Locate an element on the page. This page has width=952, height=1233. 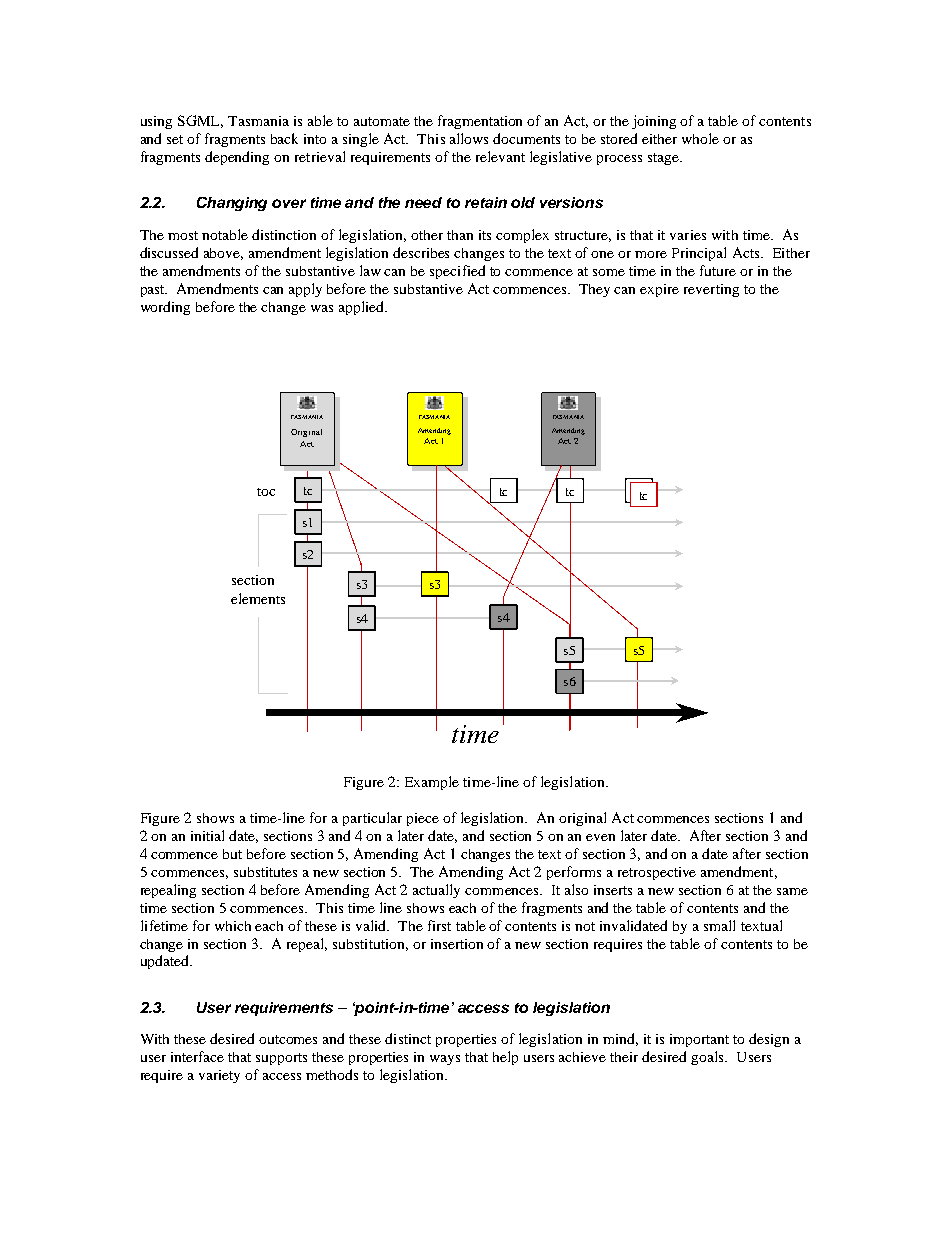
depending is located at coordinates (237, 158).
